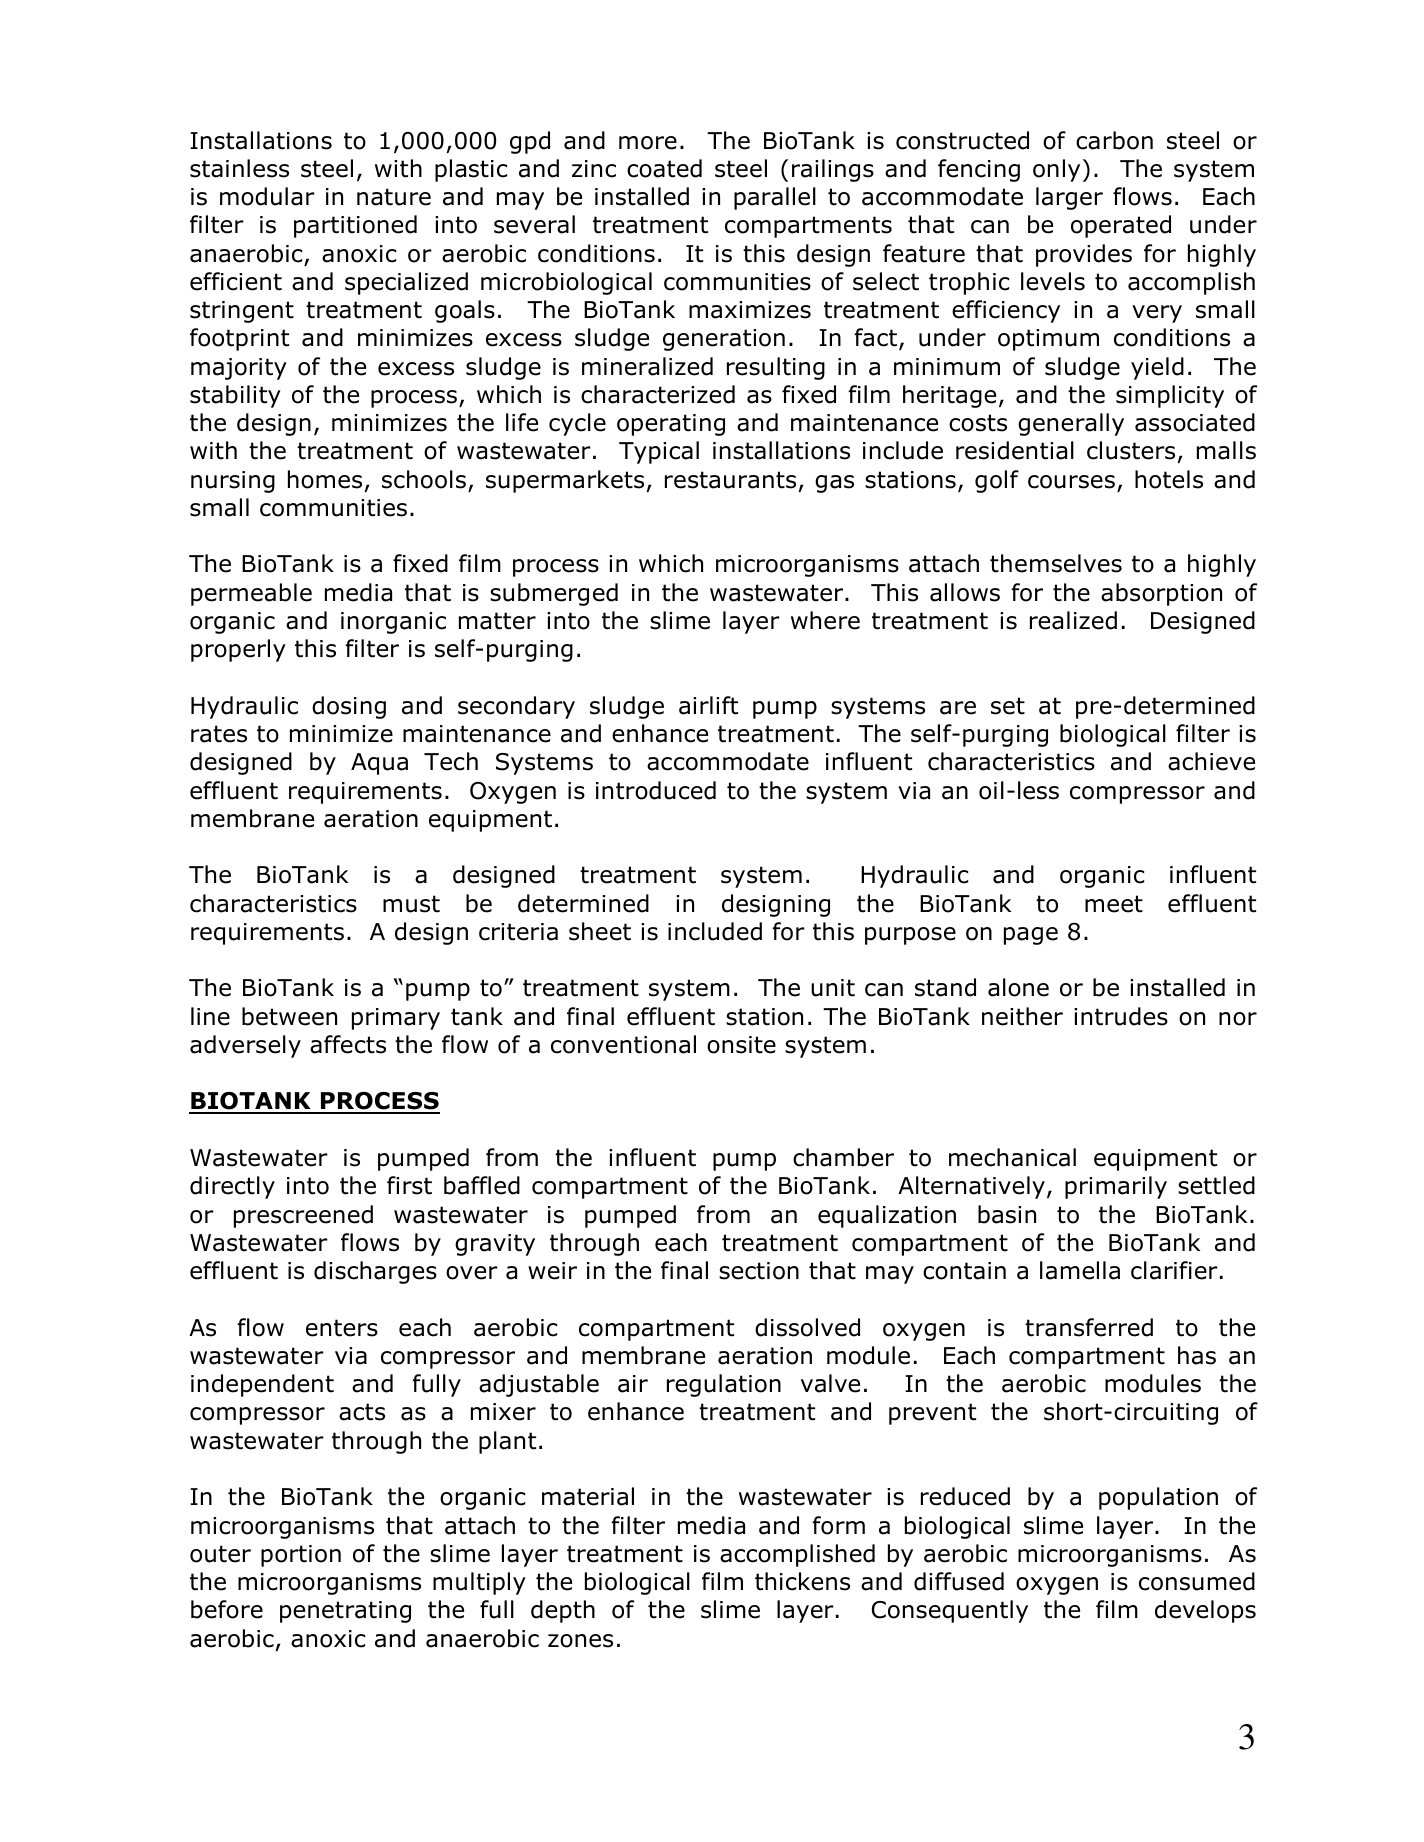 The height and width of the screenshot is (1842, 1424). Describe the element at coordinates (708, 705) in the screenshot. I see `airlift` at that location.
